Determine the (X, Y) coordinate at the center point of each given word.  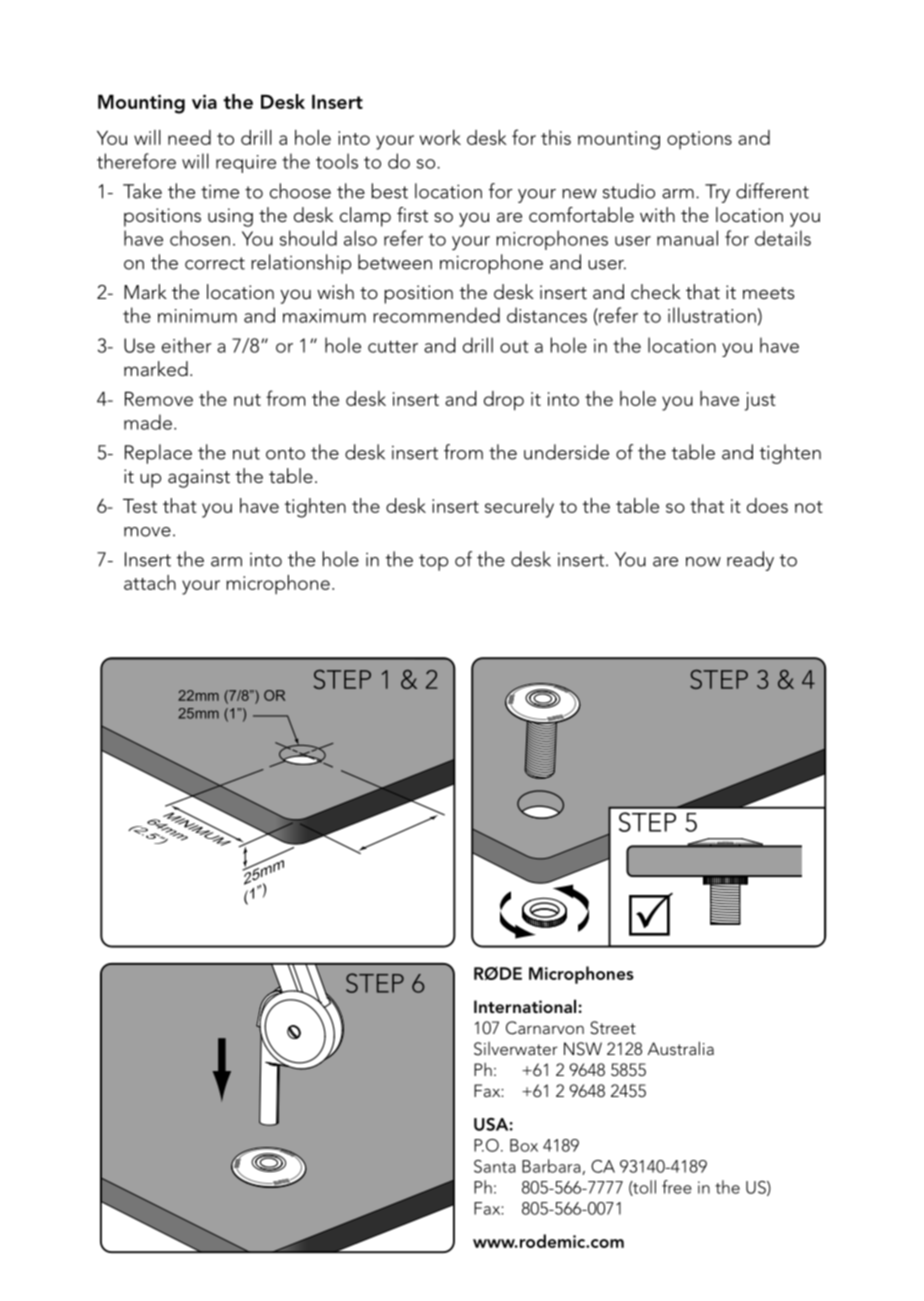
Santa (495, 1166)
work (440, 137)
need (189, 137)
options (699, 140)
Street (613, 1028)
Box (524, 1145)
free (677, 1187)
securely (519, 508)
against (199, 478)
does (767, 505)
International (525, 1006)
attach (150, 582)
